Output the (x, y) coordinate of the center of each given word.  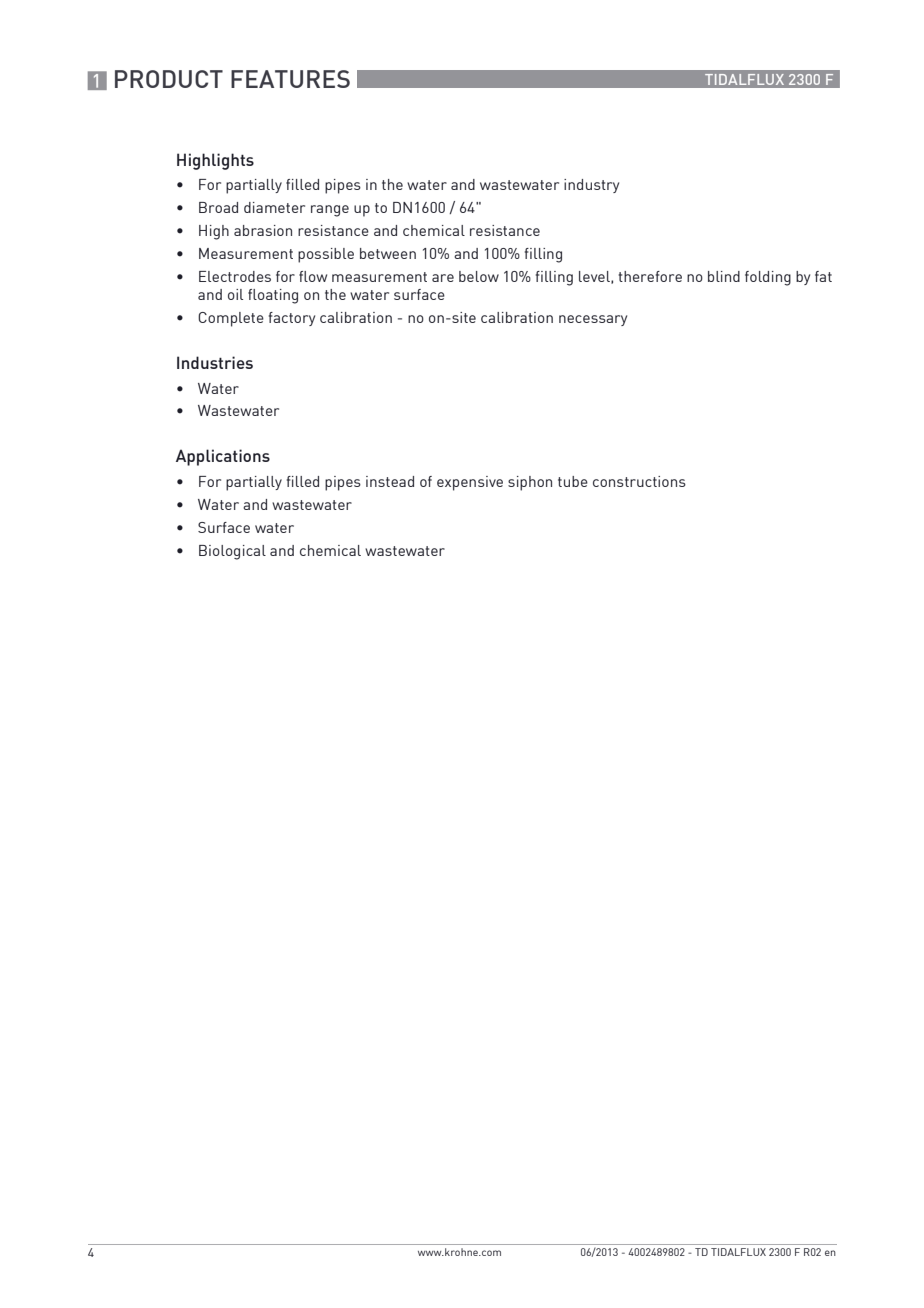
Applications (223, 457)
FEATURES (290, 79)
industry (591, 186)
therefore (650, 276)
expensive (470, 483)
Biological (232, 552)
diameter (274, 207)
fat (823, 276)
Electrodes (235, 276)
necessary (593, 320)
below (479, 276)
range (330, 211)
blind (724, 276)
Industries (215, 362)
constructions (639, 481)
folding (768, 278)
